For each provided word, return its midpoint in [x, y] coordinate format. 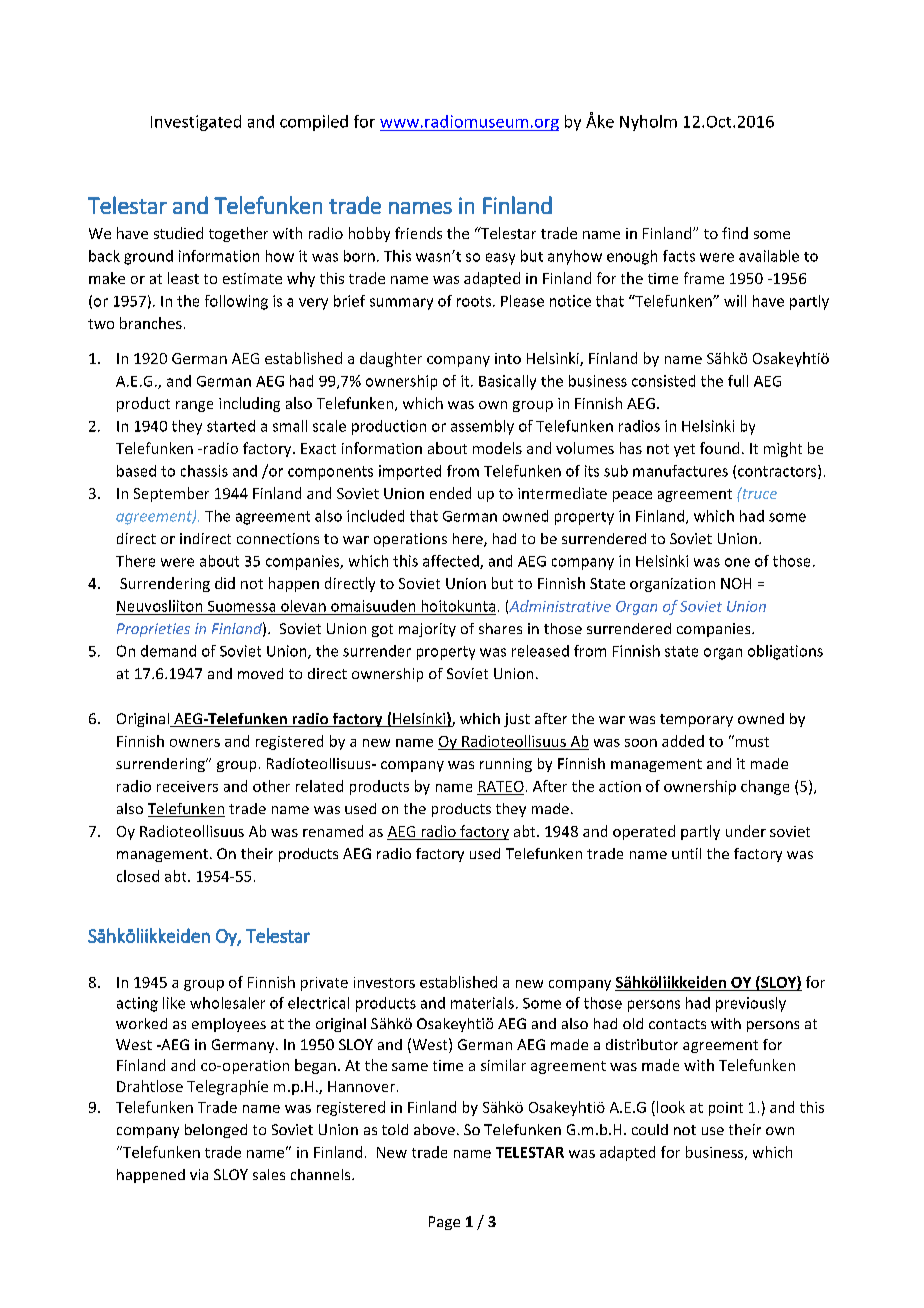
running [506, 765]
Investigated [196, 123]
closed [138, 876]
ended [450, 493]
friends [418, 233]
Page [444, 1223]
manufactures [680, 471]
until [686, 853]
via [199, 1174]
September [171, 494]
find [735, 233]
